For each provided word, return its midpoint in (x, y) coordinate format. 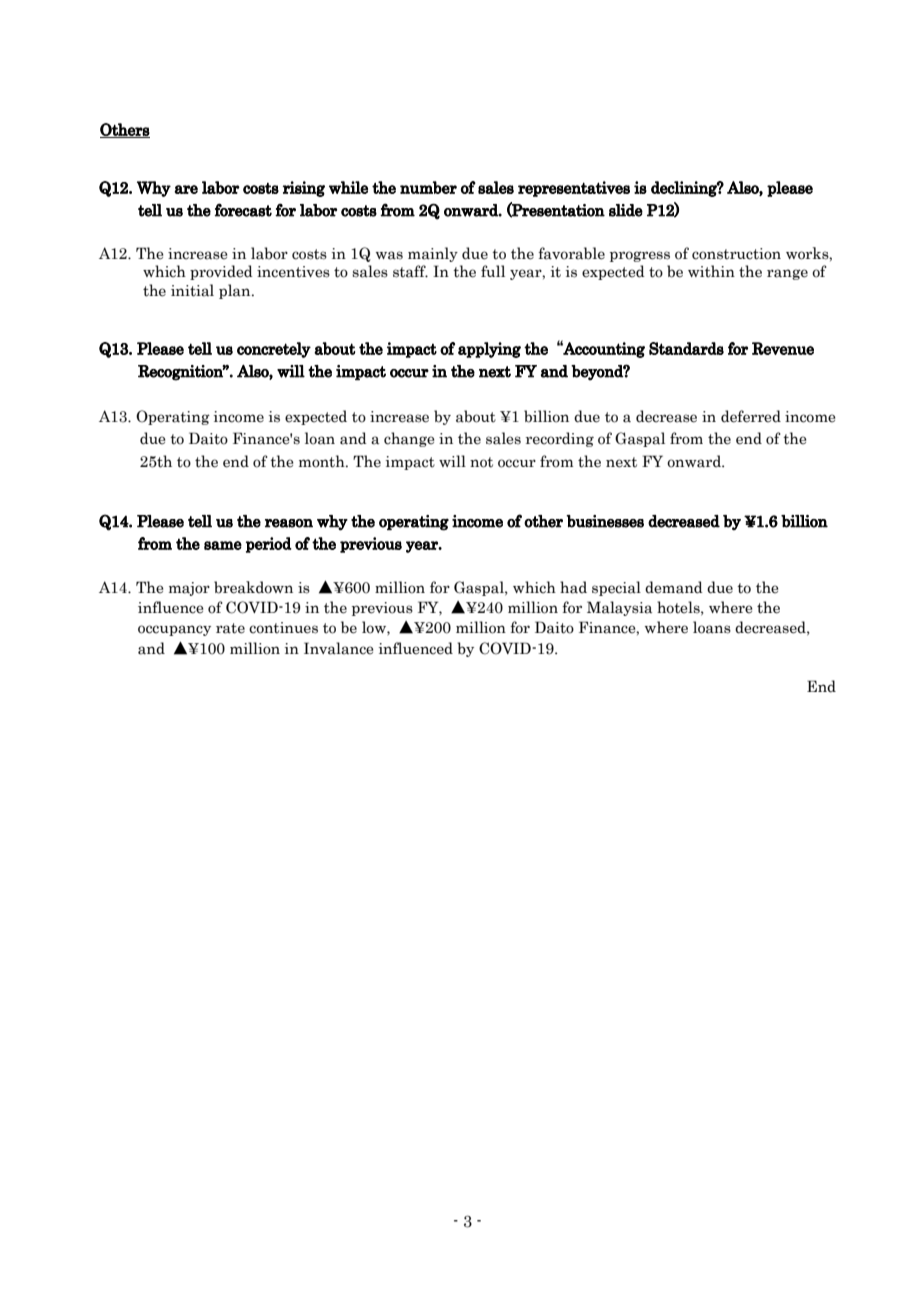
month (323, 461)
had (573, 587)
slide (626, 210)
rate (230, 628)
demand (674, 587)
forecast (243, 210)
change (409, 439)
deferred (751, 416)
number (428, 187)
